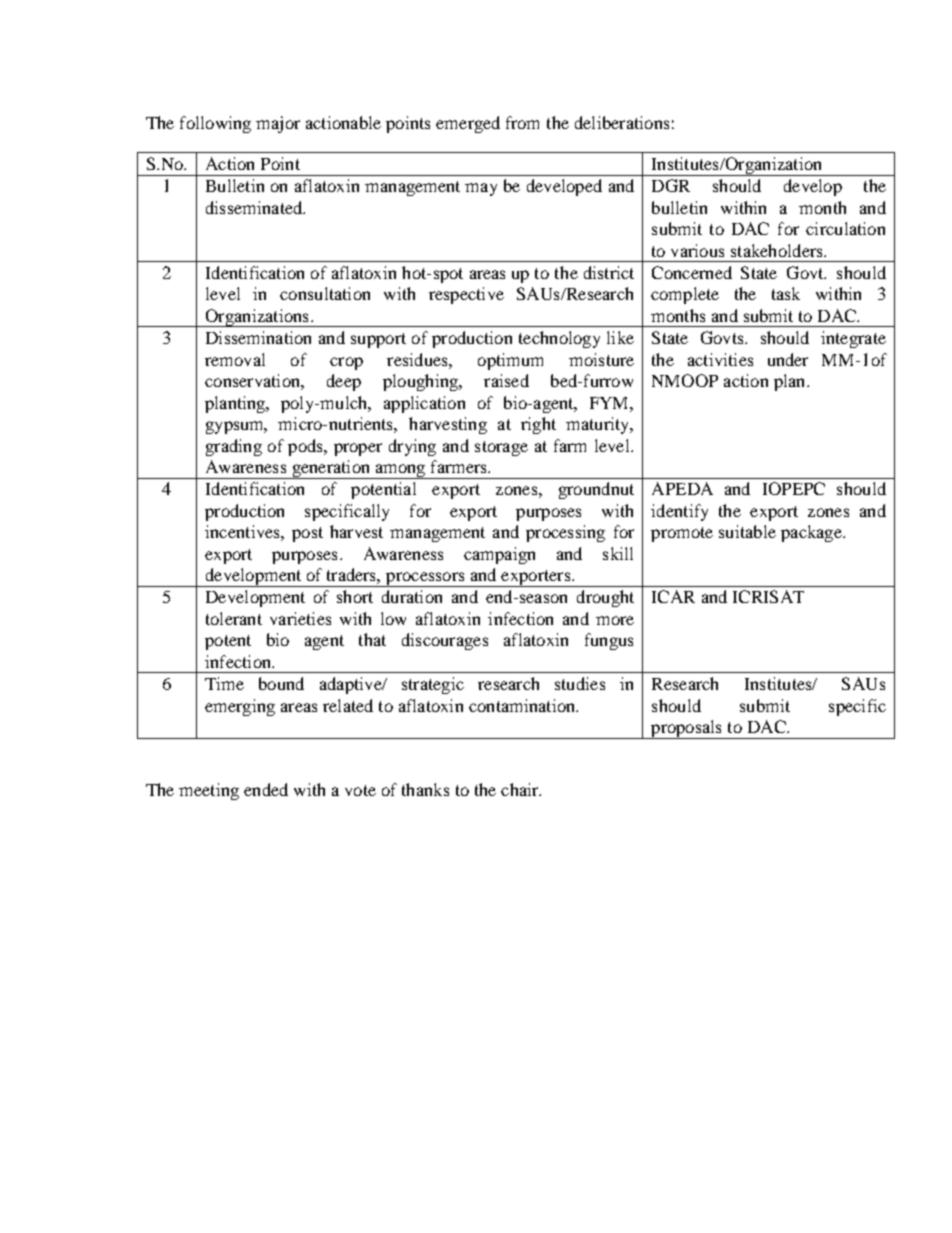  What do you see at coordinates (522, 122) in the image?
I see `from` at bounding box center [522, 122].
